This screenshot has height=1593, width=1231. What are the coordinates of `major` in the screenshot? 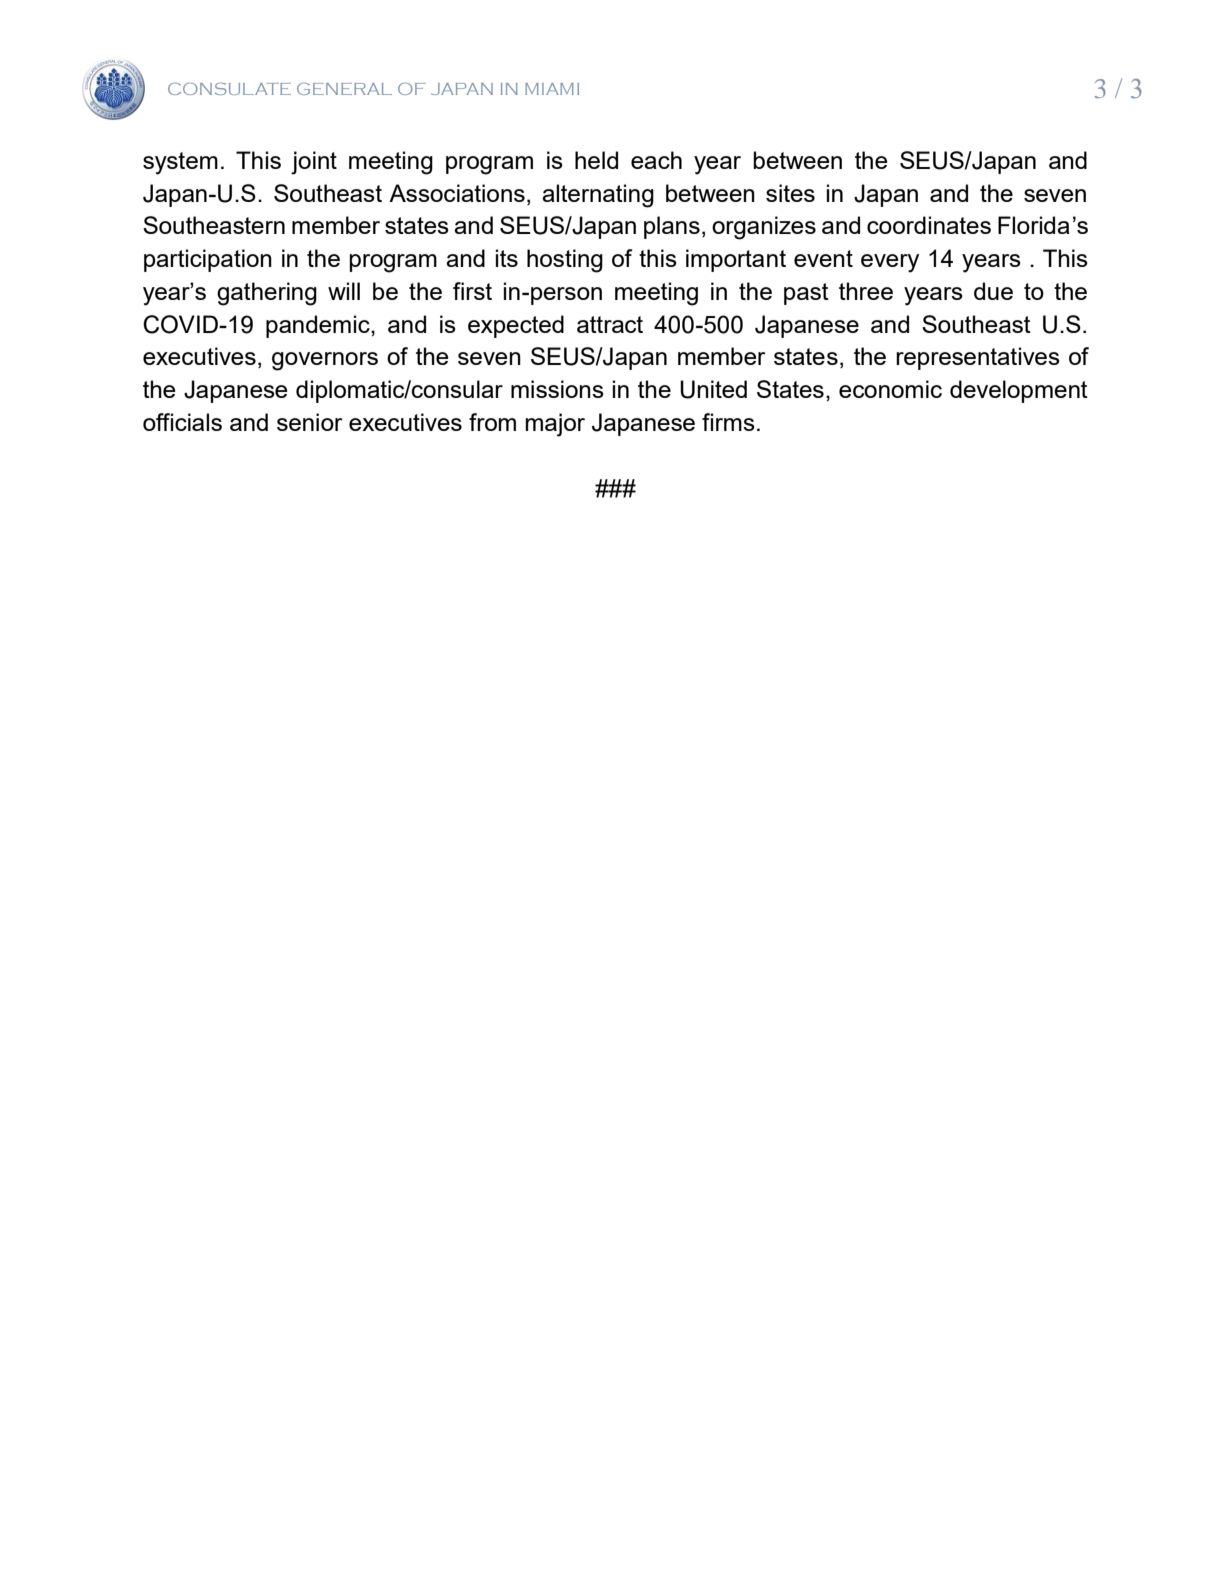 It's located at (555, 425).
